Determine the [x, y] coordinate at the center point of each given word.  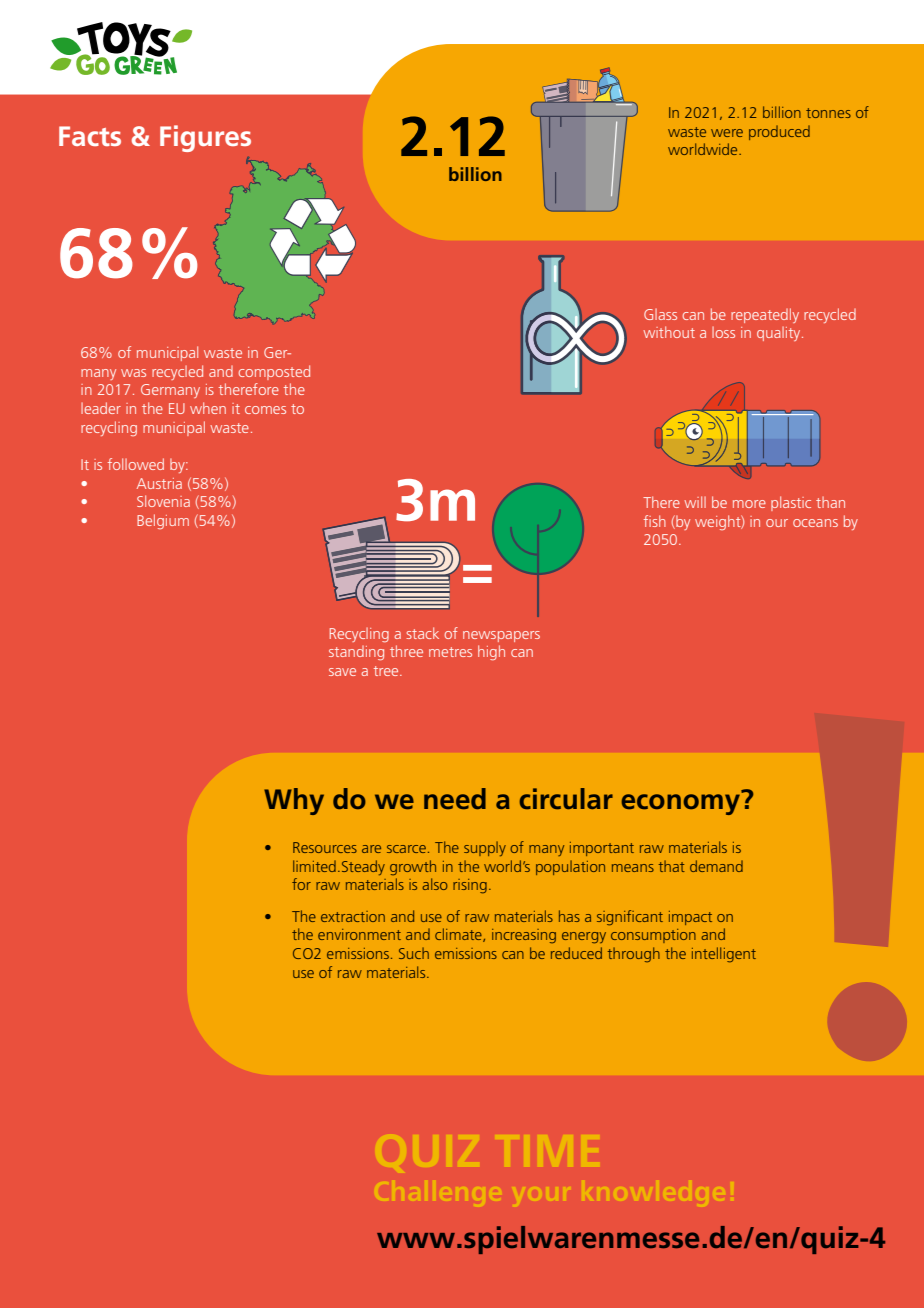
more [749, 504]
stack [422, 633]
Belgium [163, 521]
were [727, 133]
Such [414, 953]
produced [779, 132]
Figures [205, 138]
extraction [353, 916]
